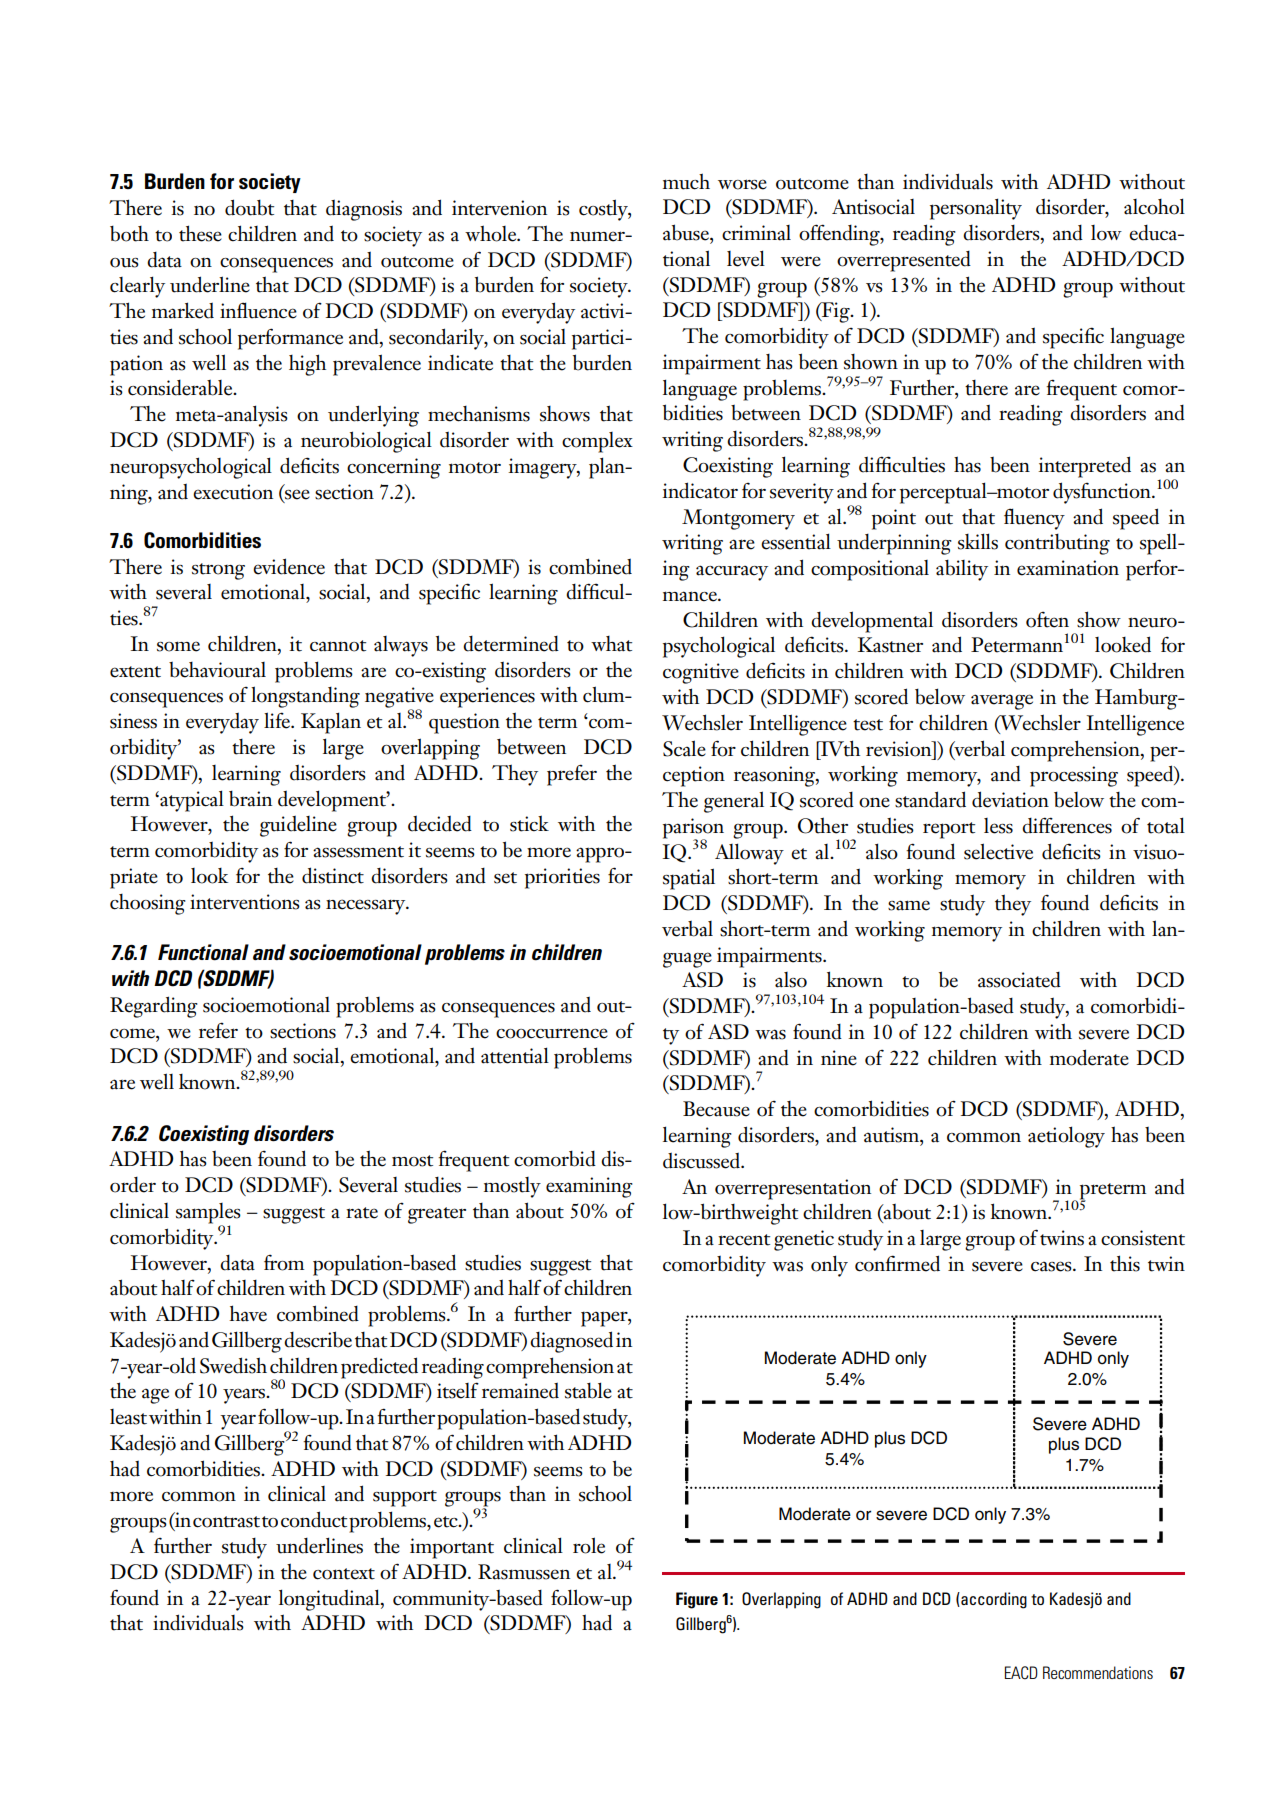 This document has height=1816, width=1283. I want to click on role, so click(589, 1545).
